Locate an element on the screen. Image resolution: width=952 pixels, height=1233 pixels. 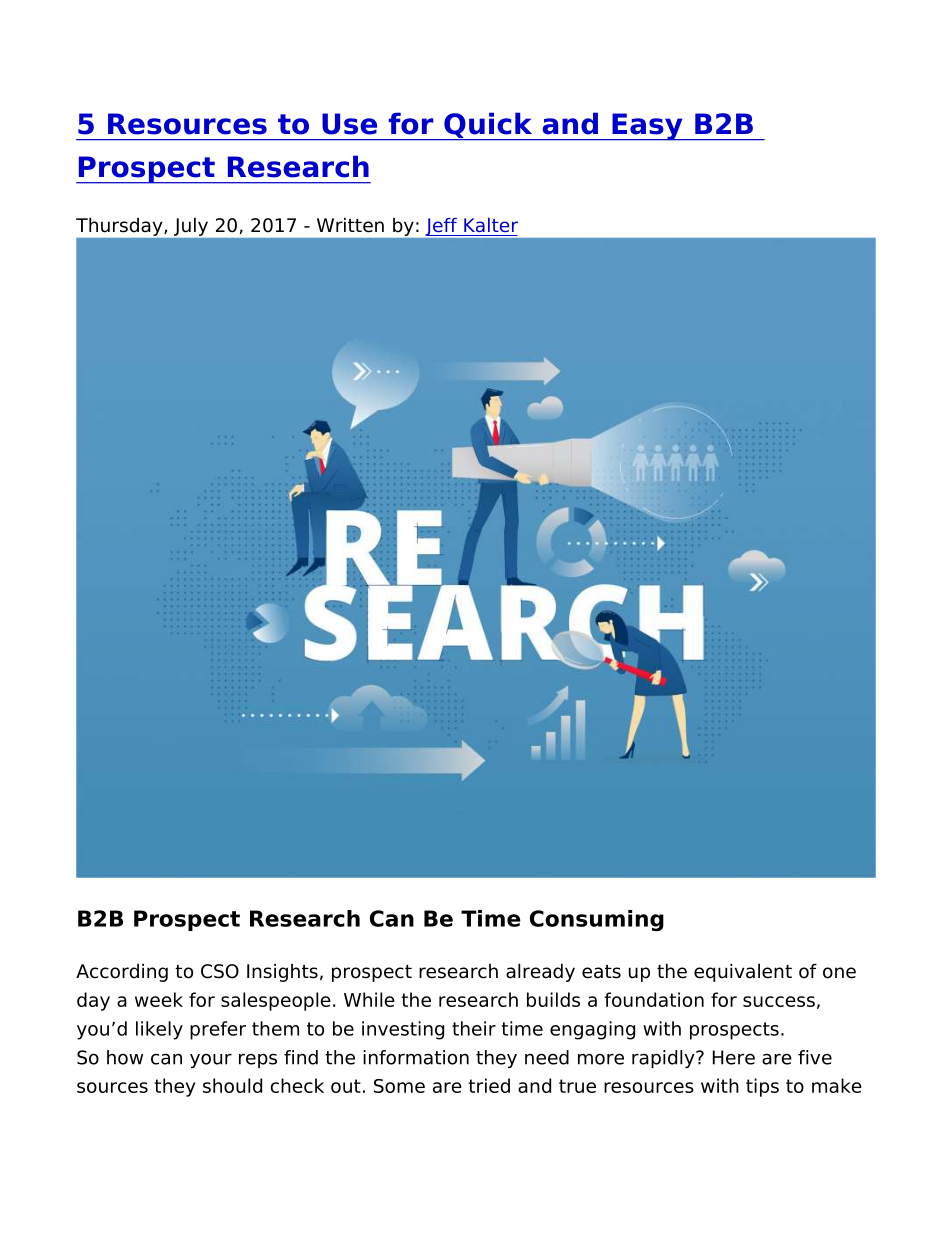
one is located at coordinates (839, 973).
